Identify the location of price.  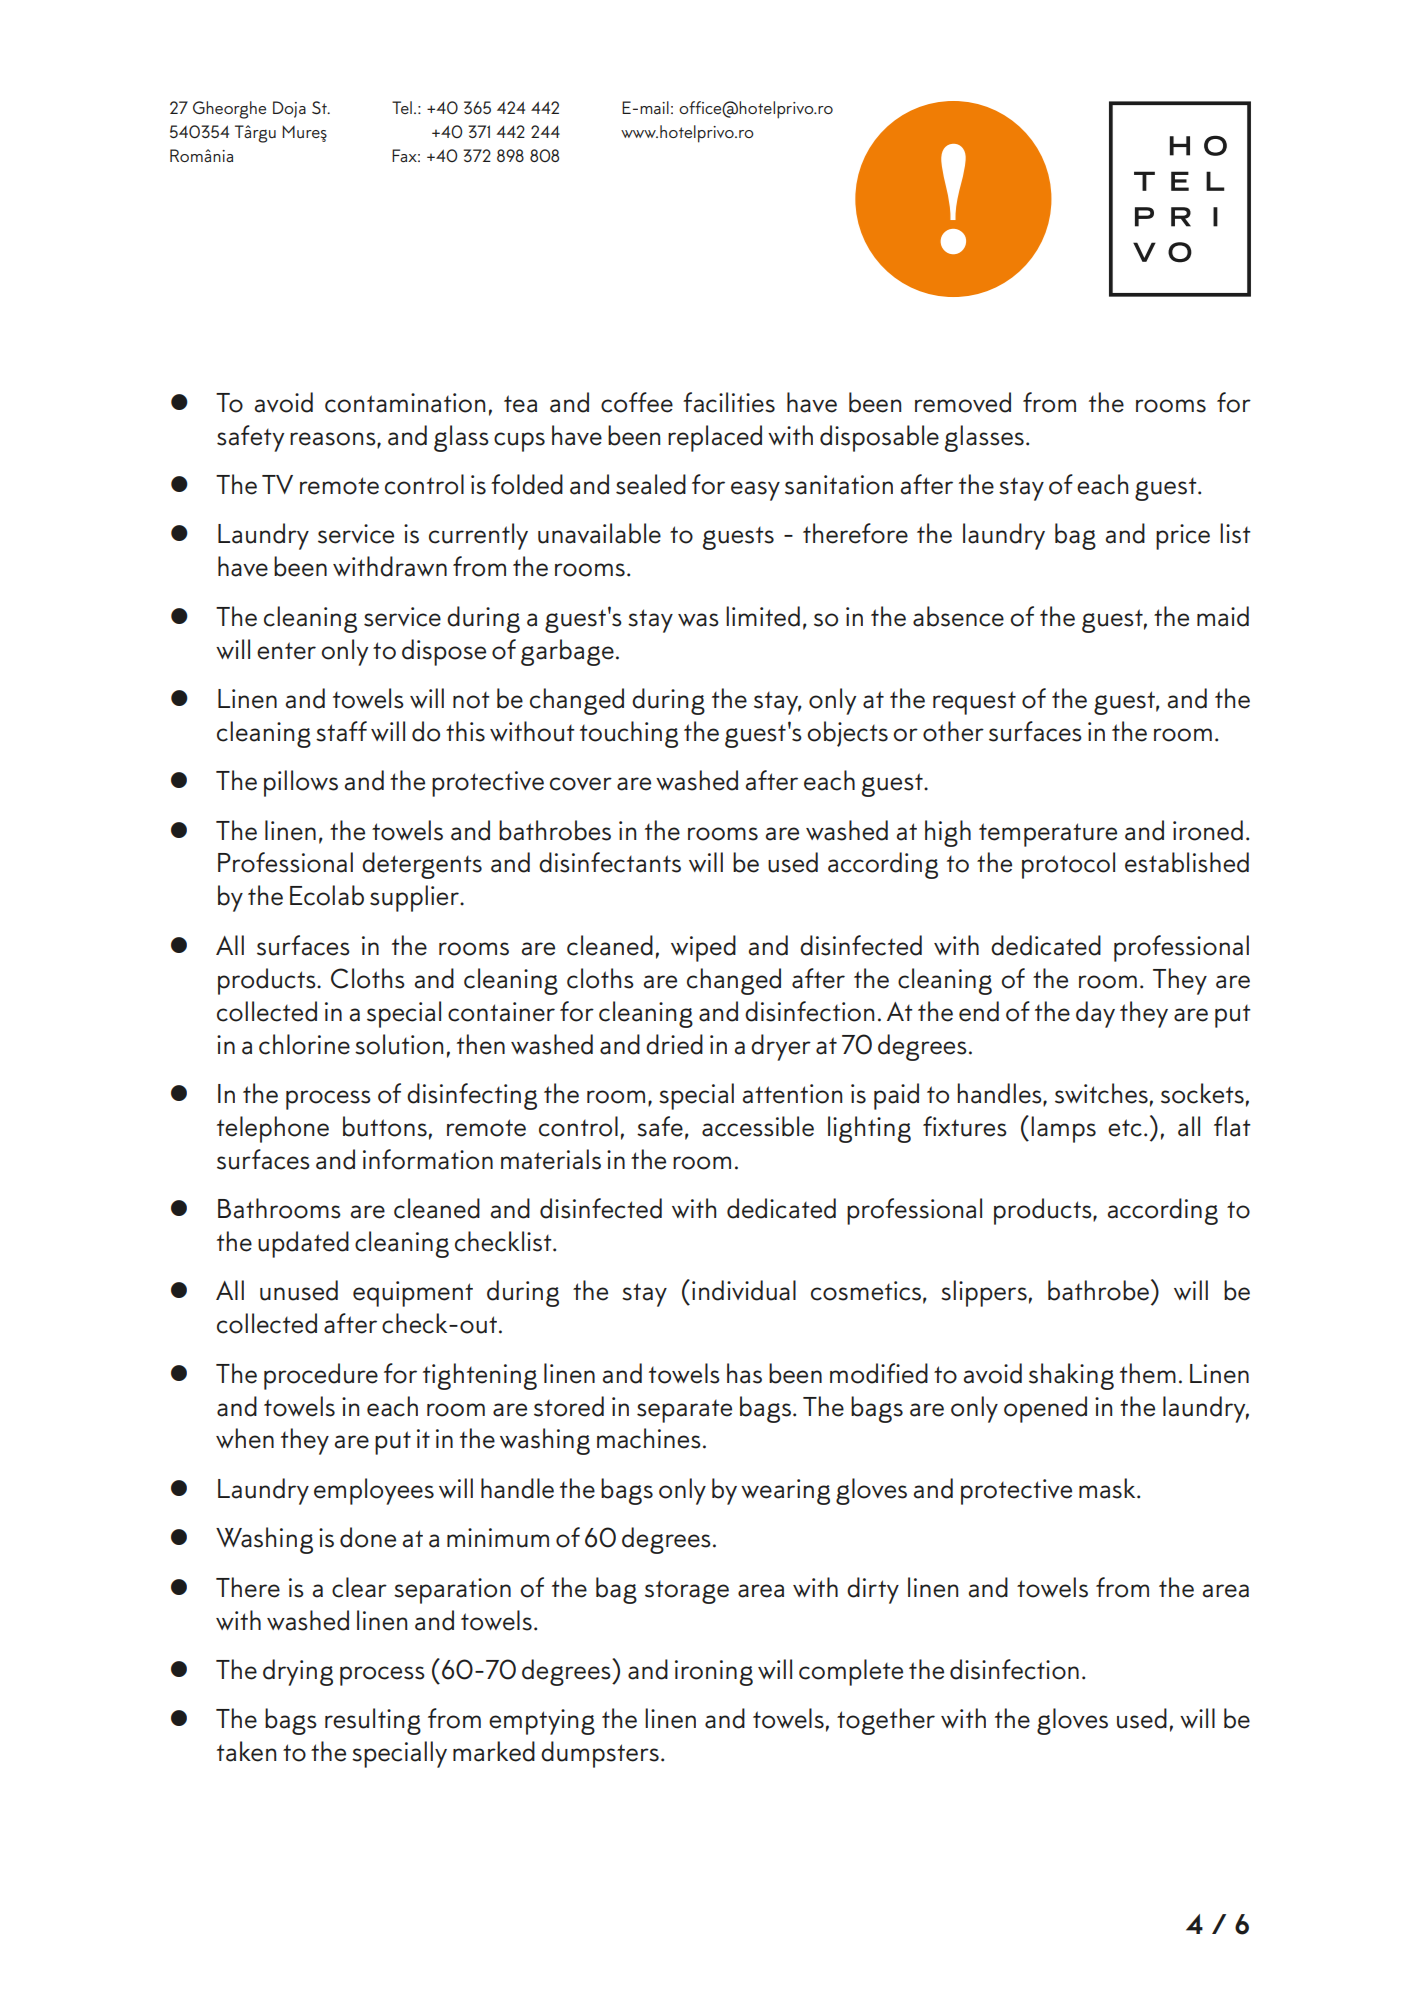
(1183, 537).
